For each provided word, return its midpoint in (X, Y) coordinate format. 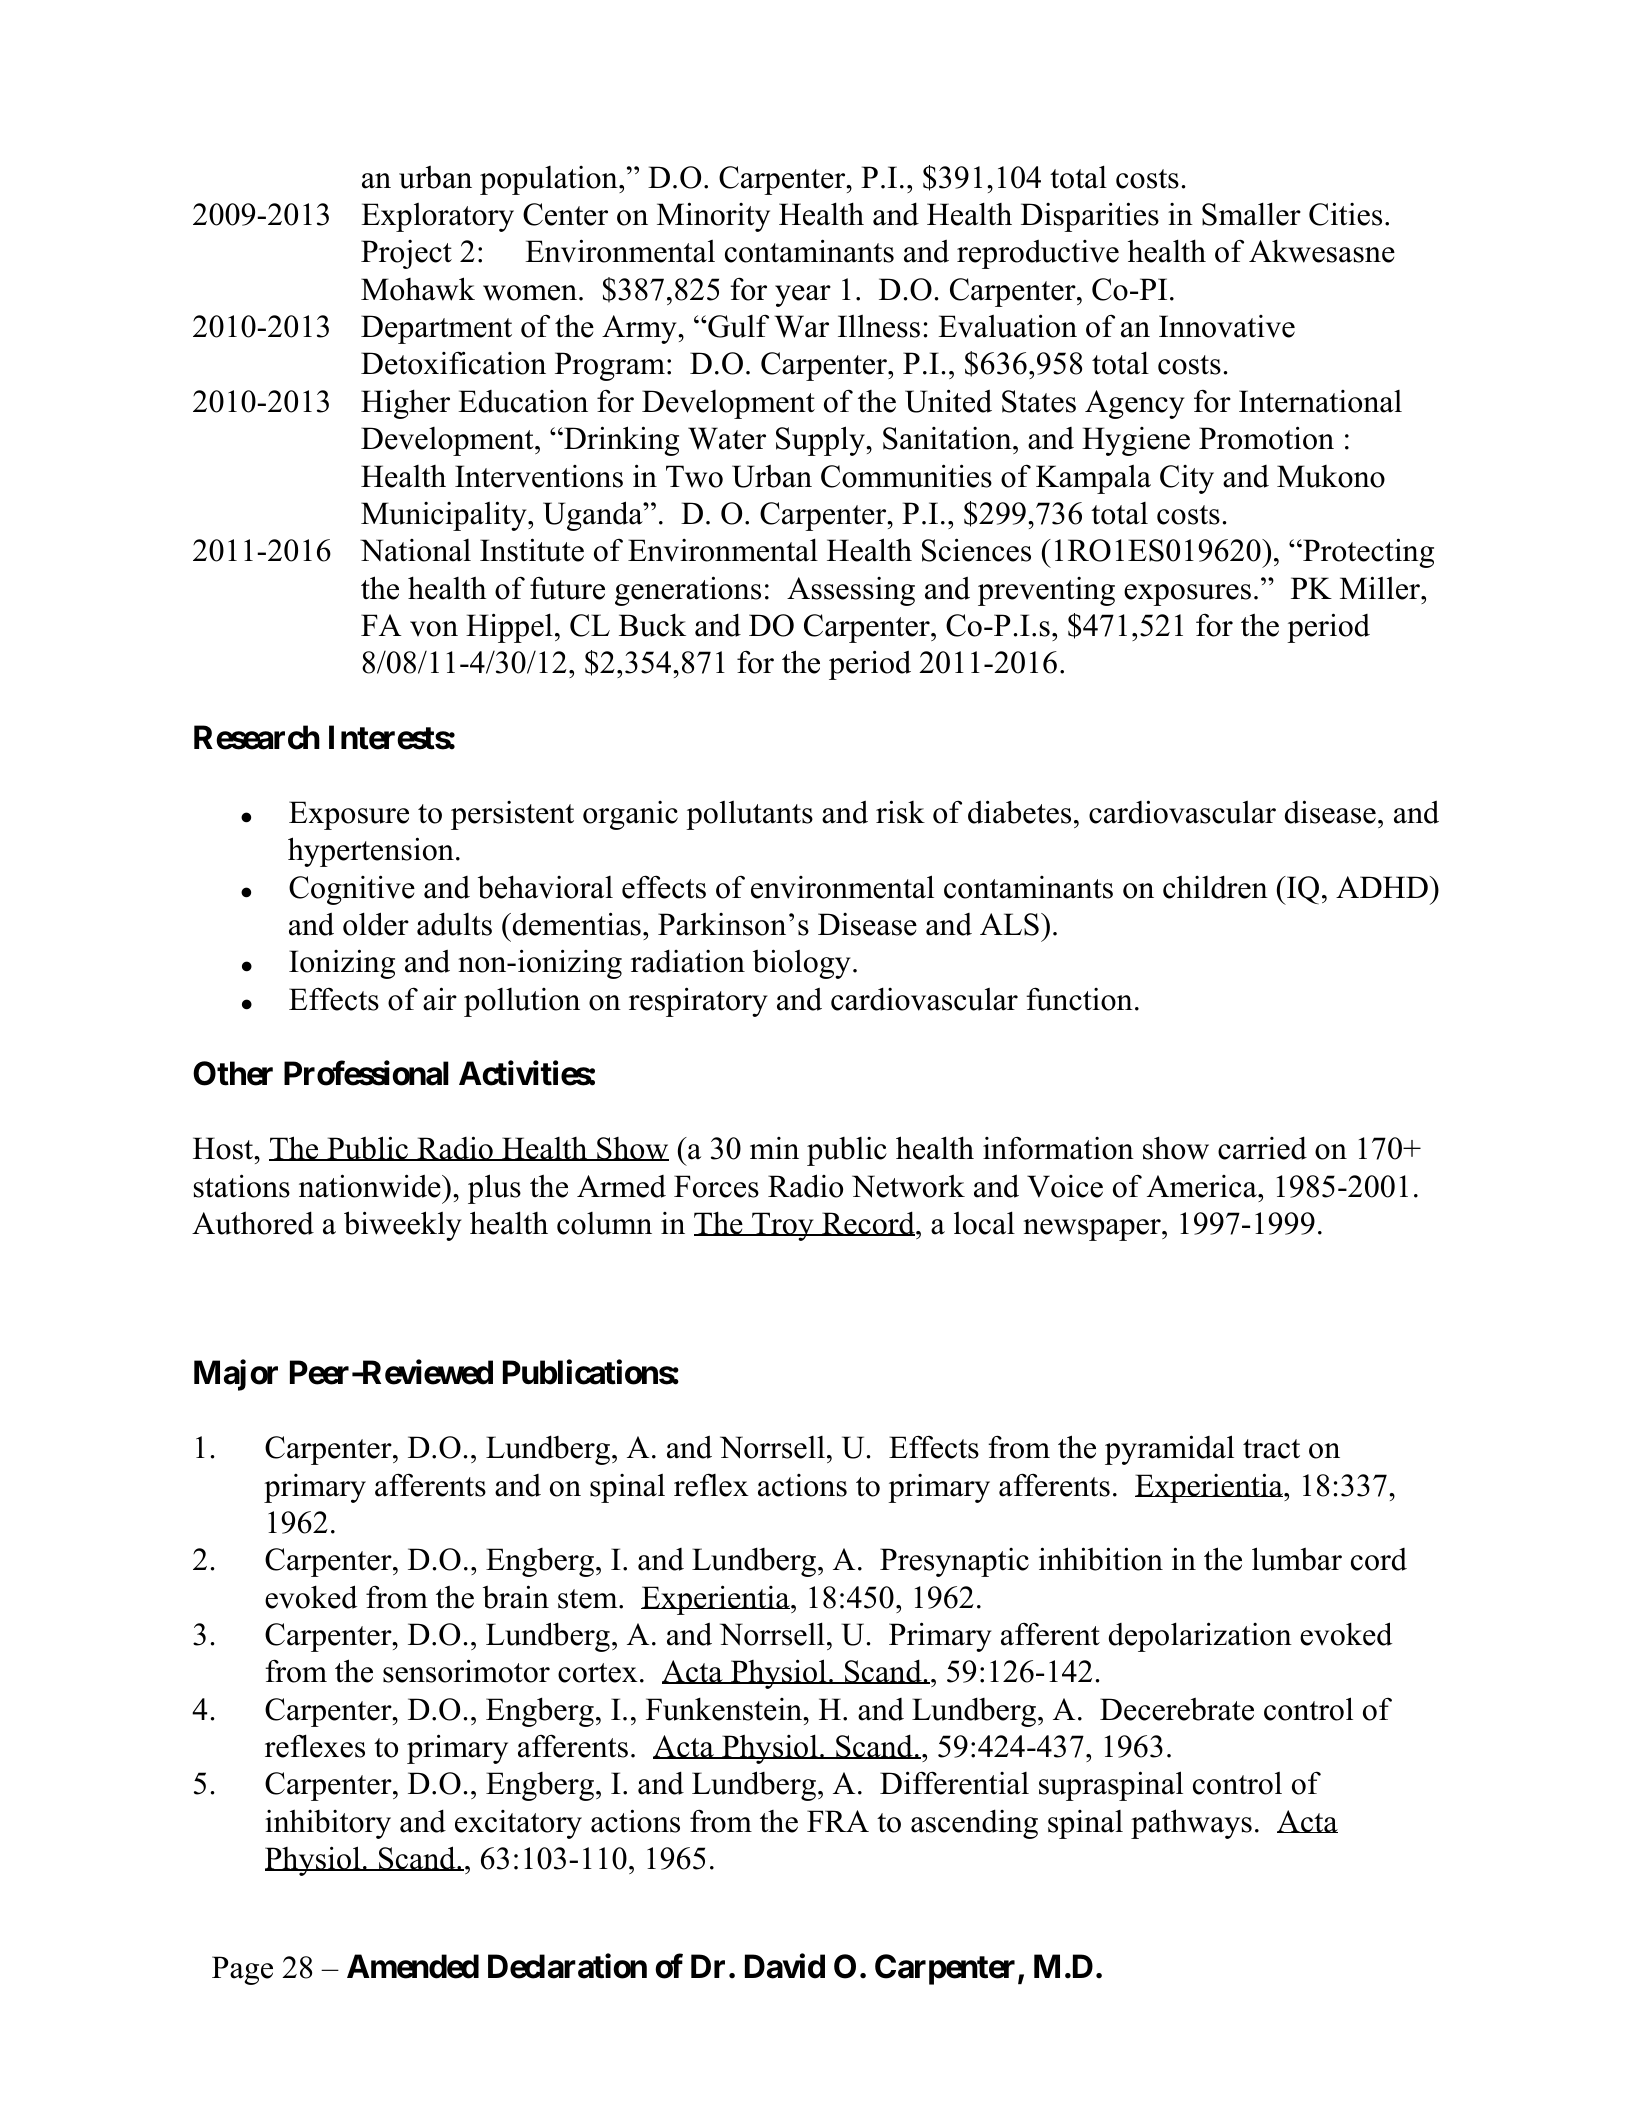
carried (1262, 1148)
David (785, 1966)
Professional (366, 1073)
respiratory (698, 1002)
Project (406, 254)
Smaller (1251, 214)
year (803, 296)
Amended (413, 1966)
